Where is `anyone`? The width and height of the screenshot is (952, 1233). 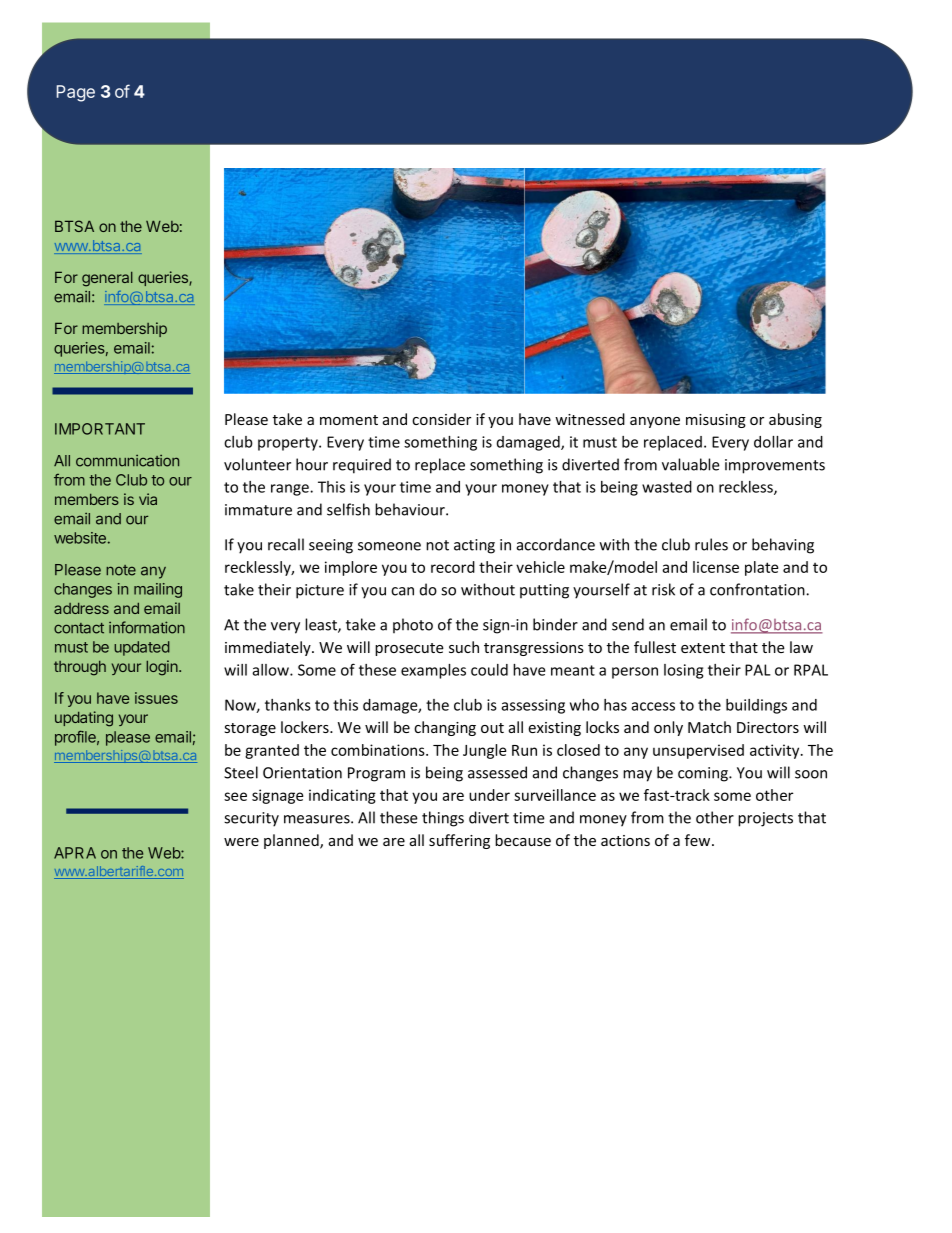
anyone is located at coordinates (655, 422).
